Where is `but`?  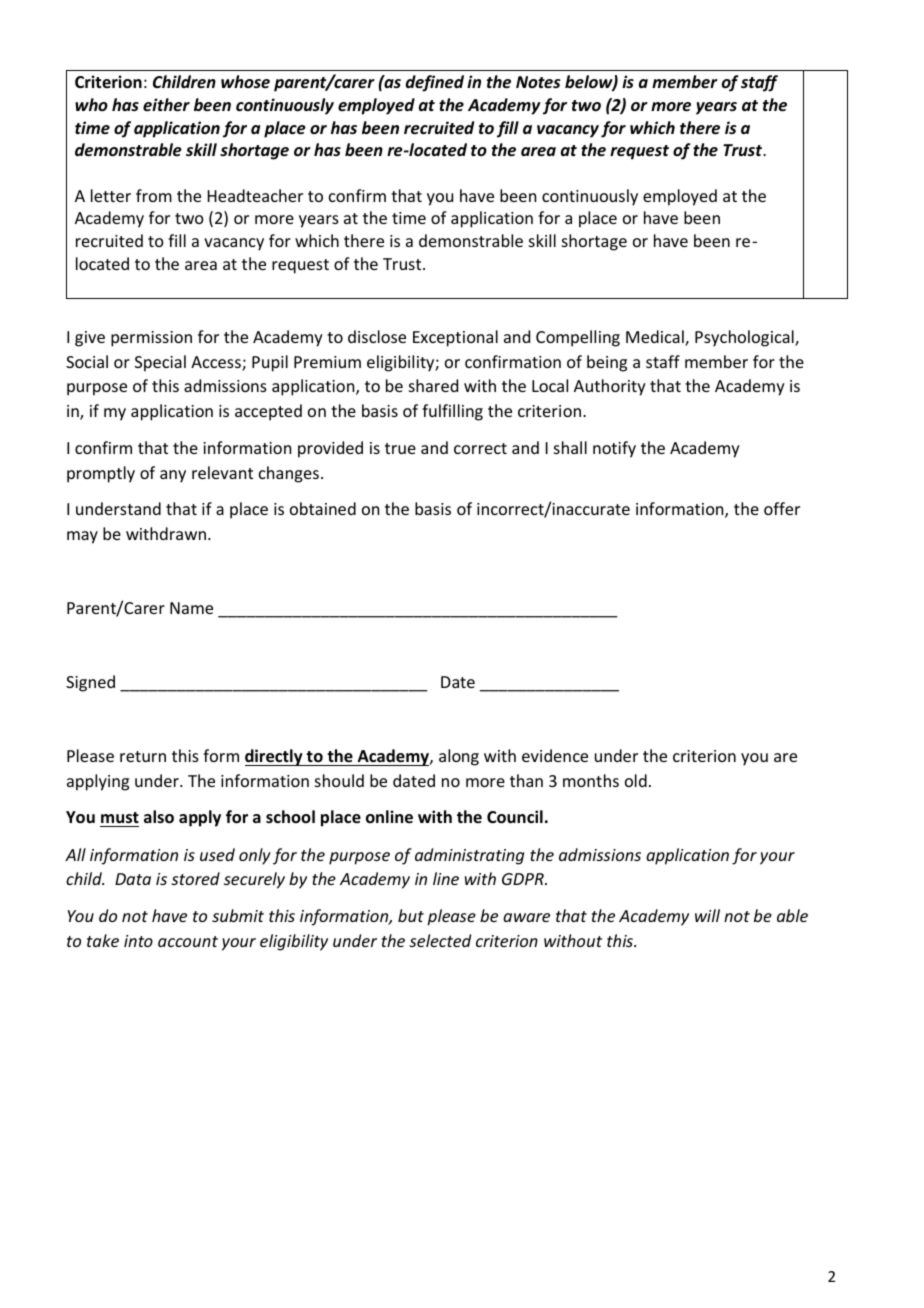 but is located at coordinates (411, 915).
